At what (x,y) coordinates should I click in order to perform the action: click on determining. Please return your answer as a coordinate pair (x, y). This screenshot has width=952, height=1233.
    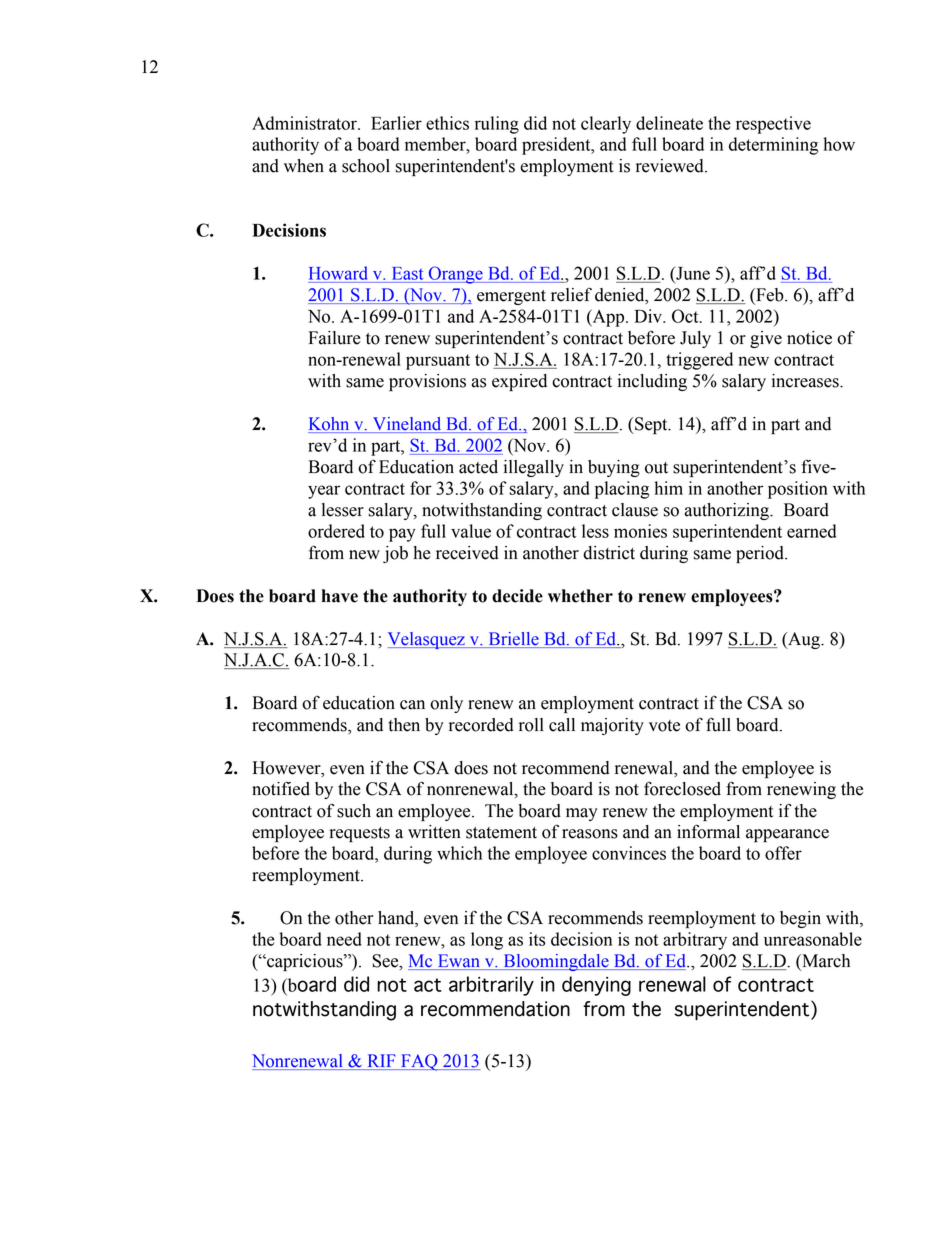
    Looking at the image, I should click on (773, 146).
